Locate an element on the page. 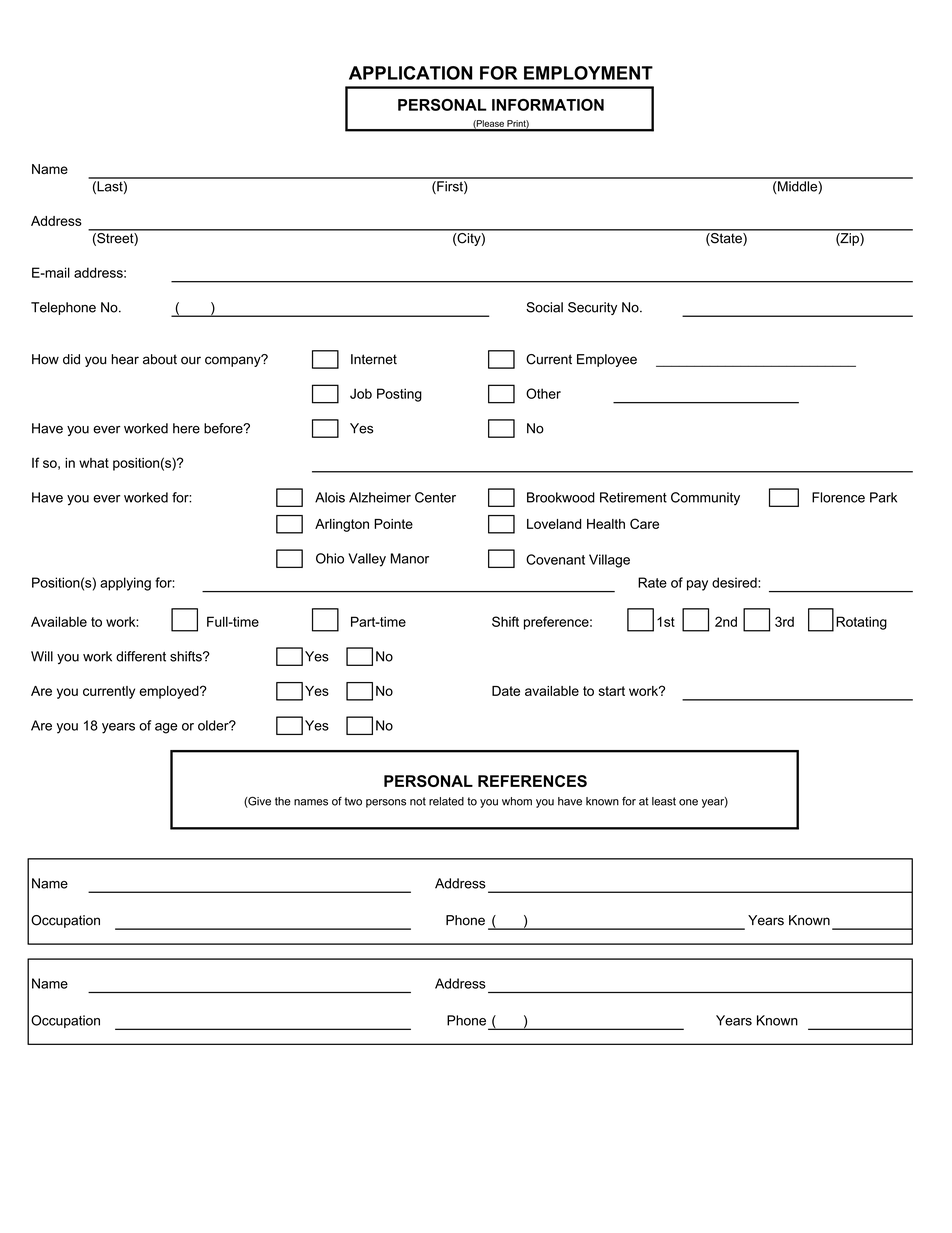 Image resolution: width=952 pixels, height=1233 pixels. Posting is located at coordinates (399, 395).
